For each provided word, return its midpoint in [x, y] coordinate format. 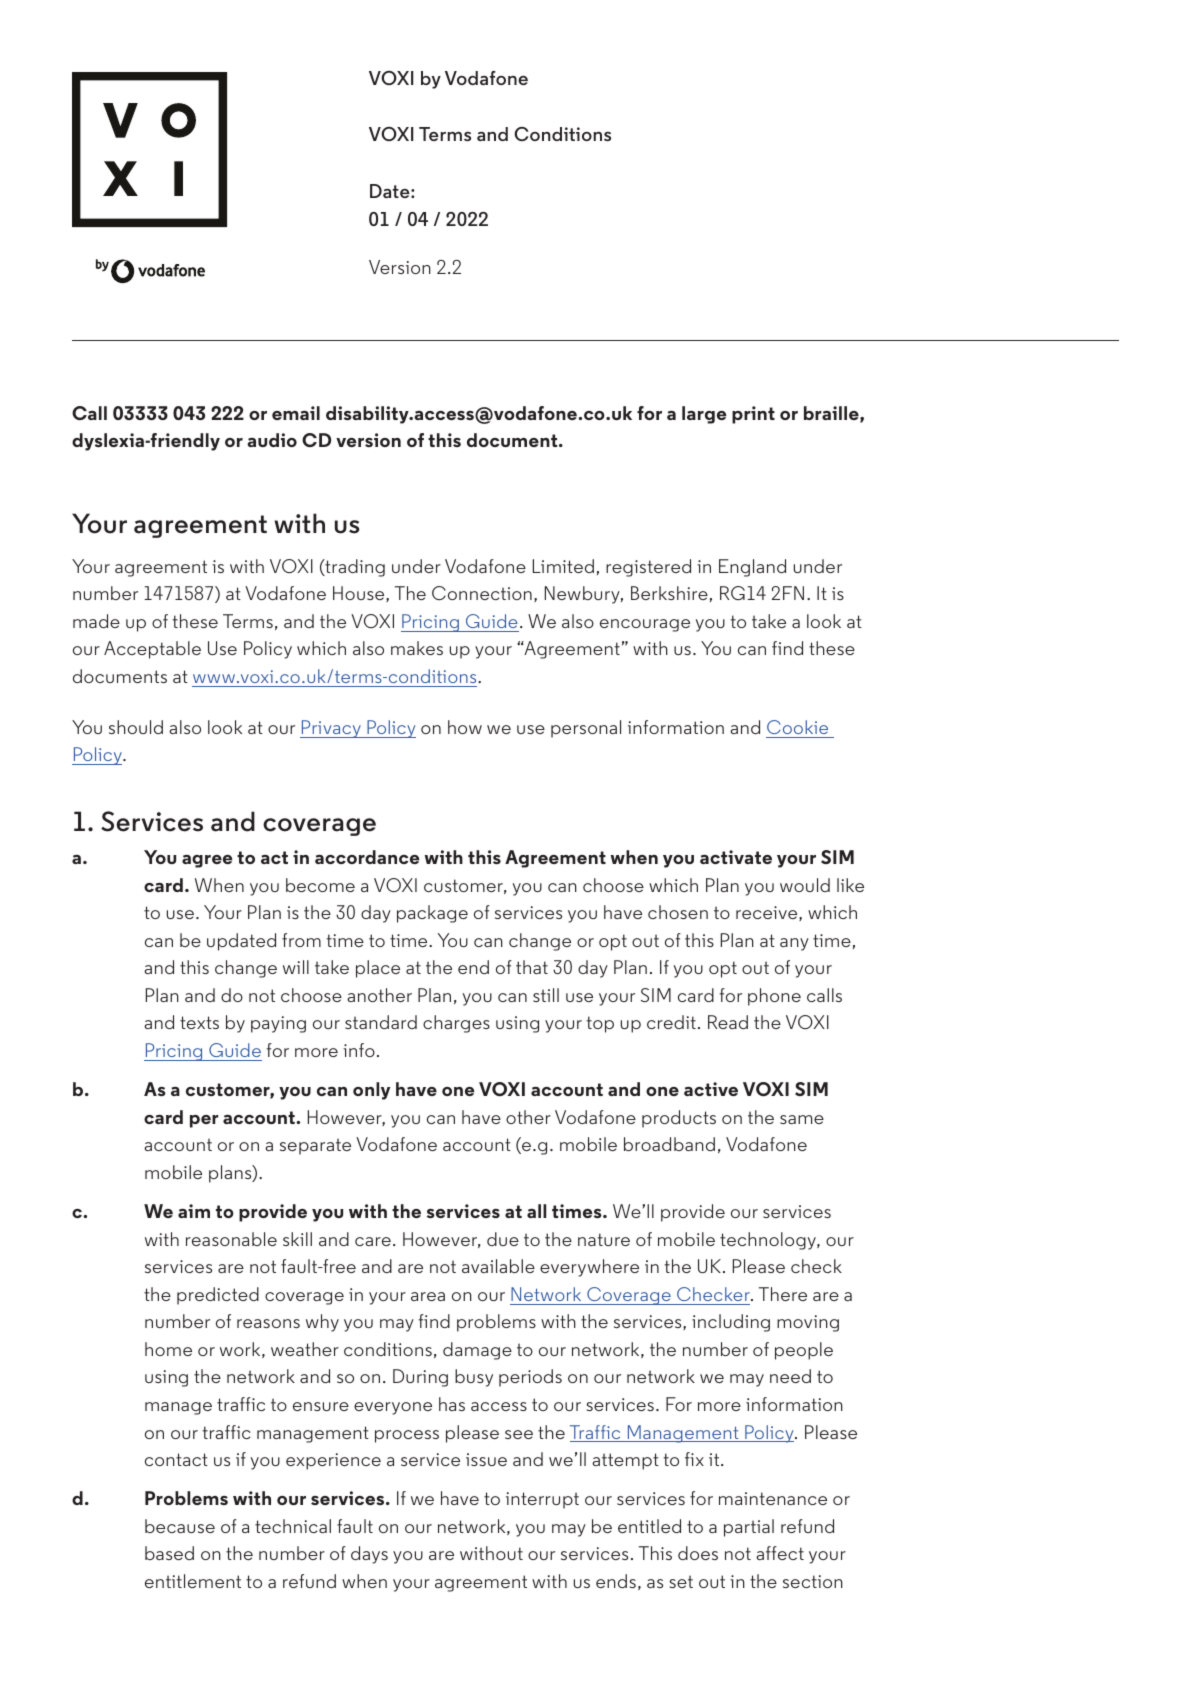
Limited [563, 566]
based [169, 1553]
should [136, 727]
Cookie [797, 727]
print [753, 415]
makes [417, 648]
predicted [218, 1296]
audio [272, 440]
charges [456, 1024]
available [498, 1266]
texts [199, 1022]
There [783, 1294]
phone [774, 997]
